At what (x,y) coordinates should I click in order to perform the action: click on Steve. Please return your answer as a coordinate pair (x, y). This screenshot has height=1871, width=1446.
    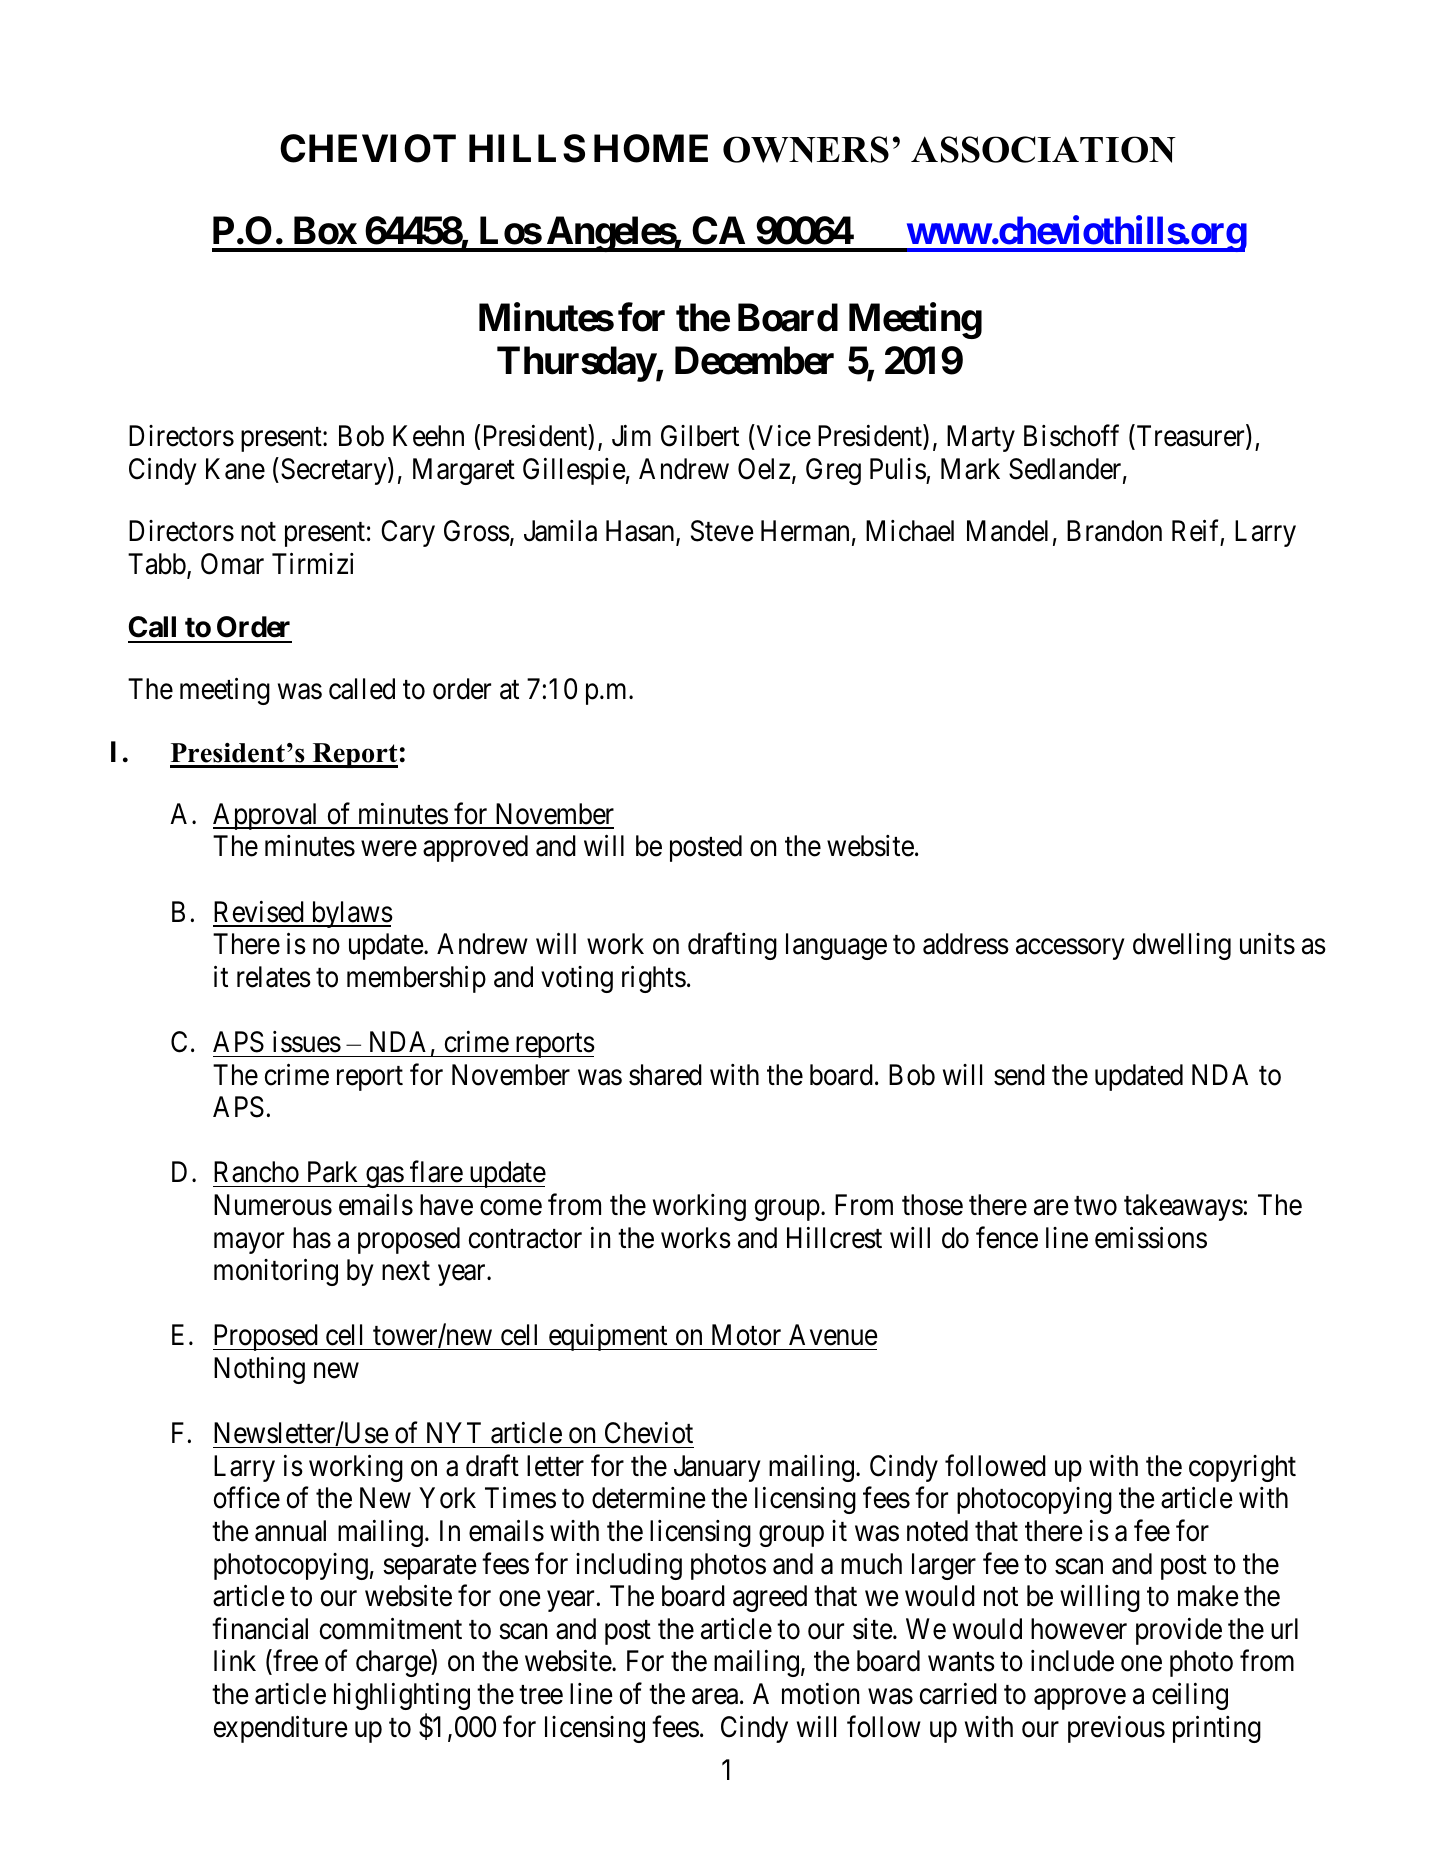
    Looking at the image, I should click on (722, 531).
